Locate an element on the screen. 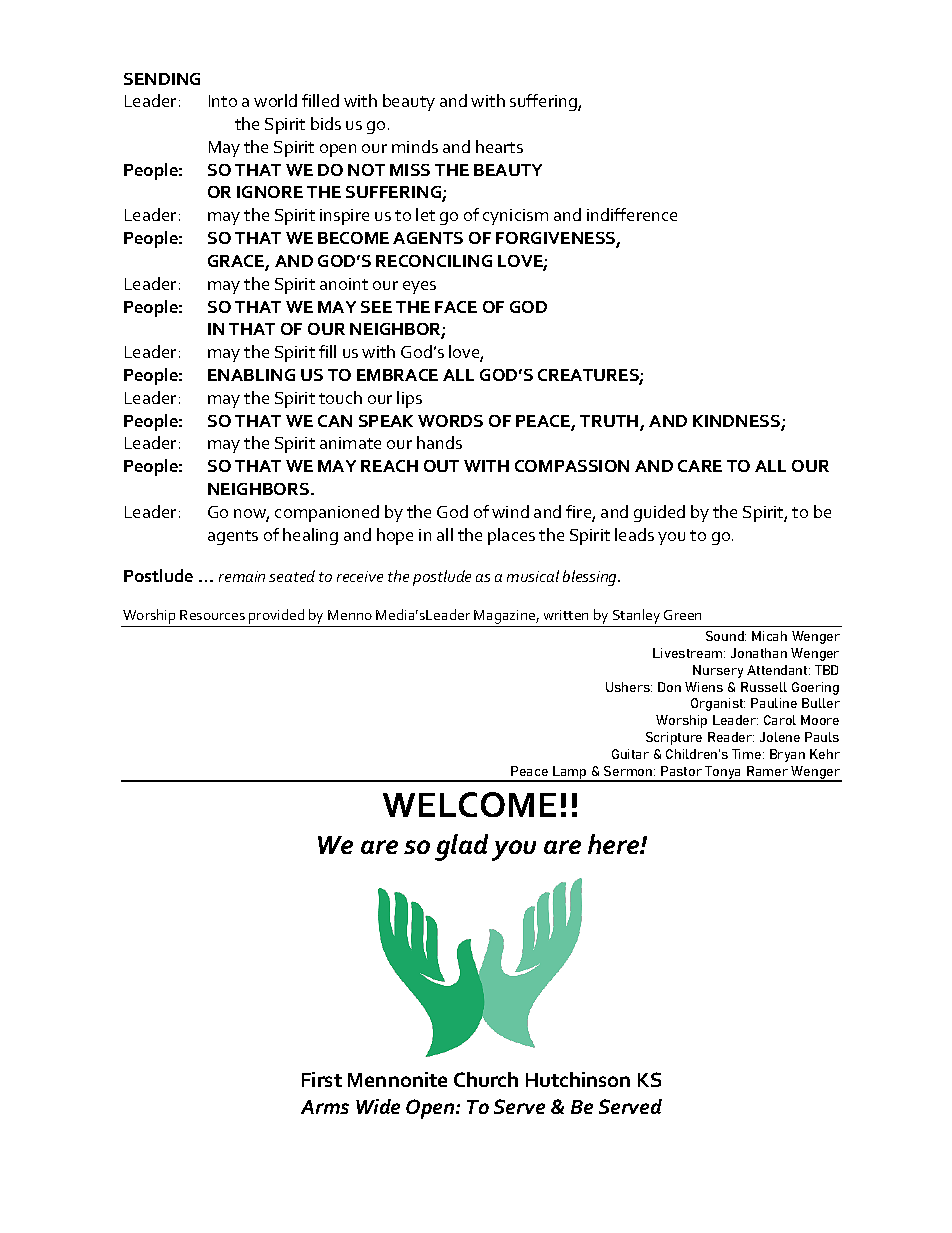  musical is located at coordinates (533, 576).
